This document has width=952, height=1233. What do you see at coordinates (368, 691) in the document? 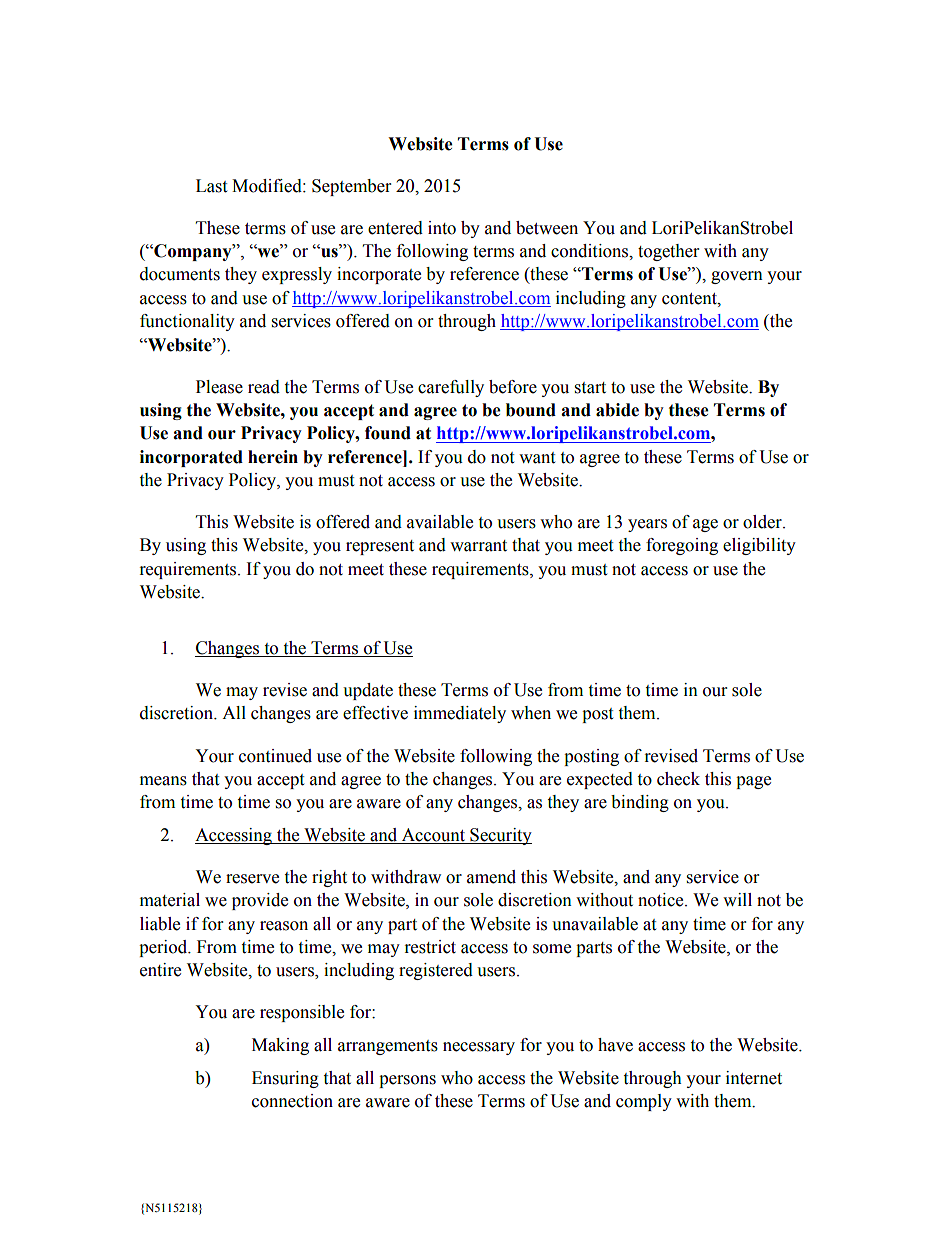
I see `update` at bounding box center [368, 691].
